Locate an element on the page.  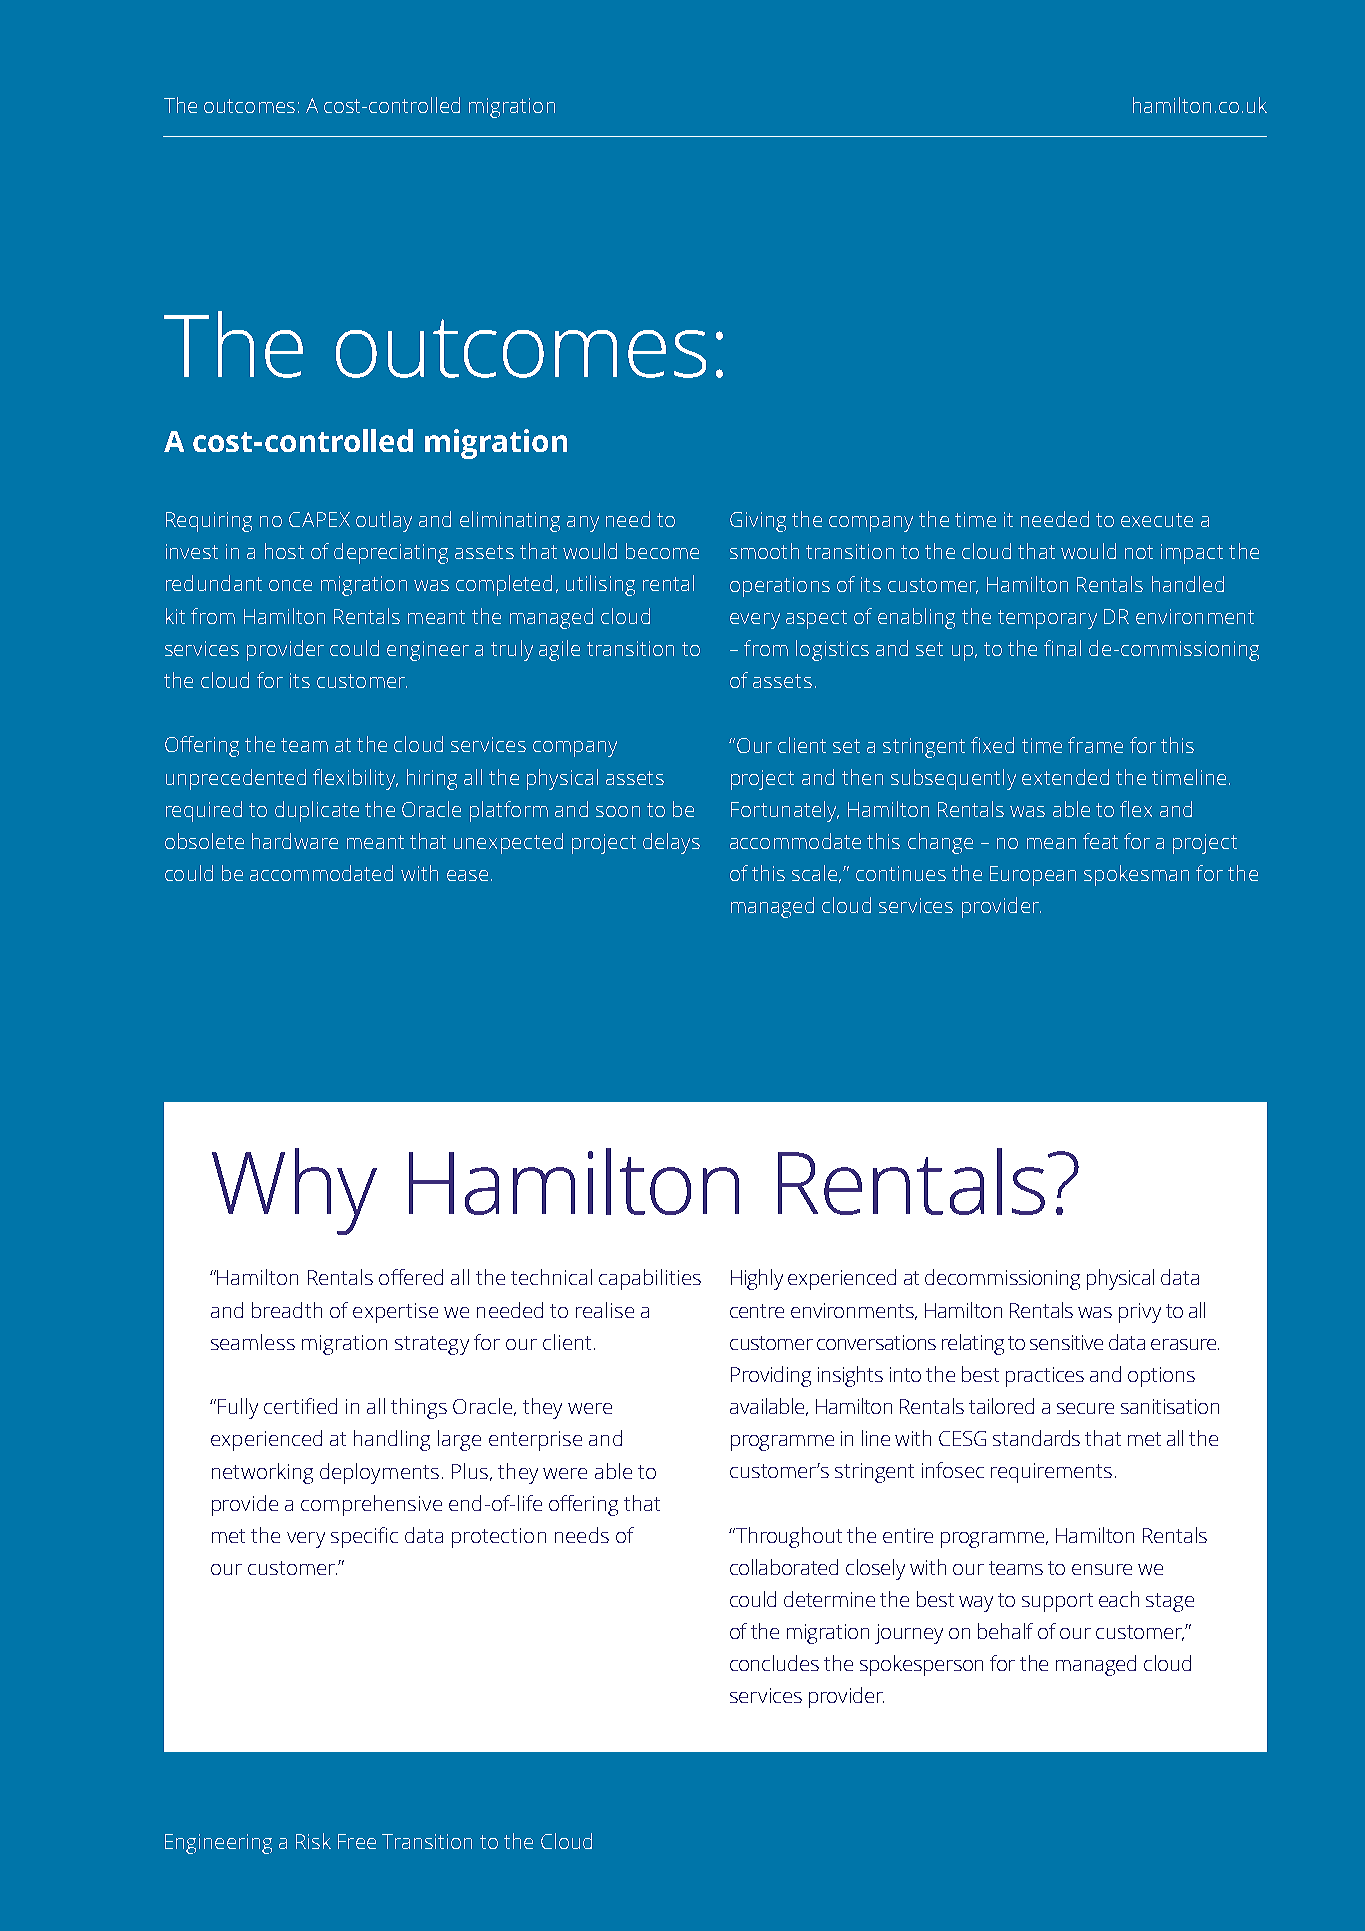
host is located at coordinates (284, 551).
